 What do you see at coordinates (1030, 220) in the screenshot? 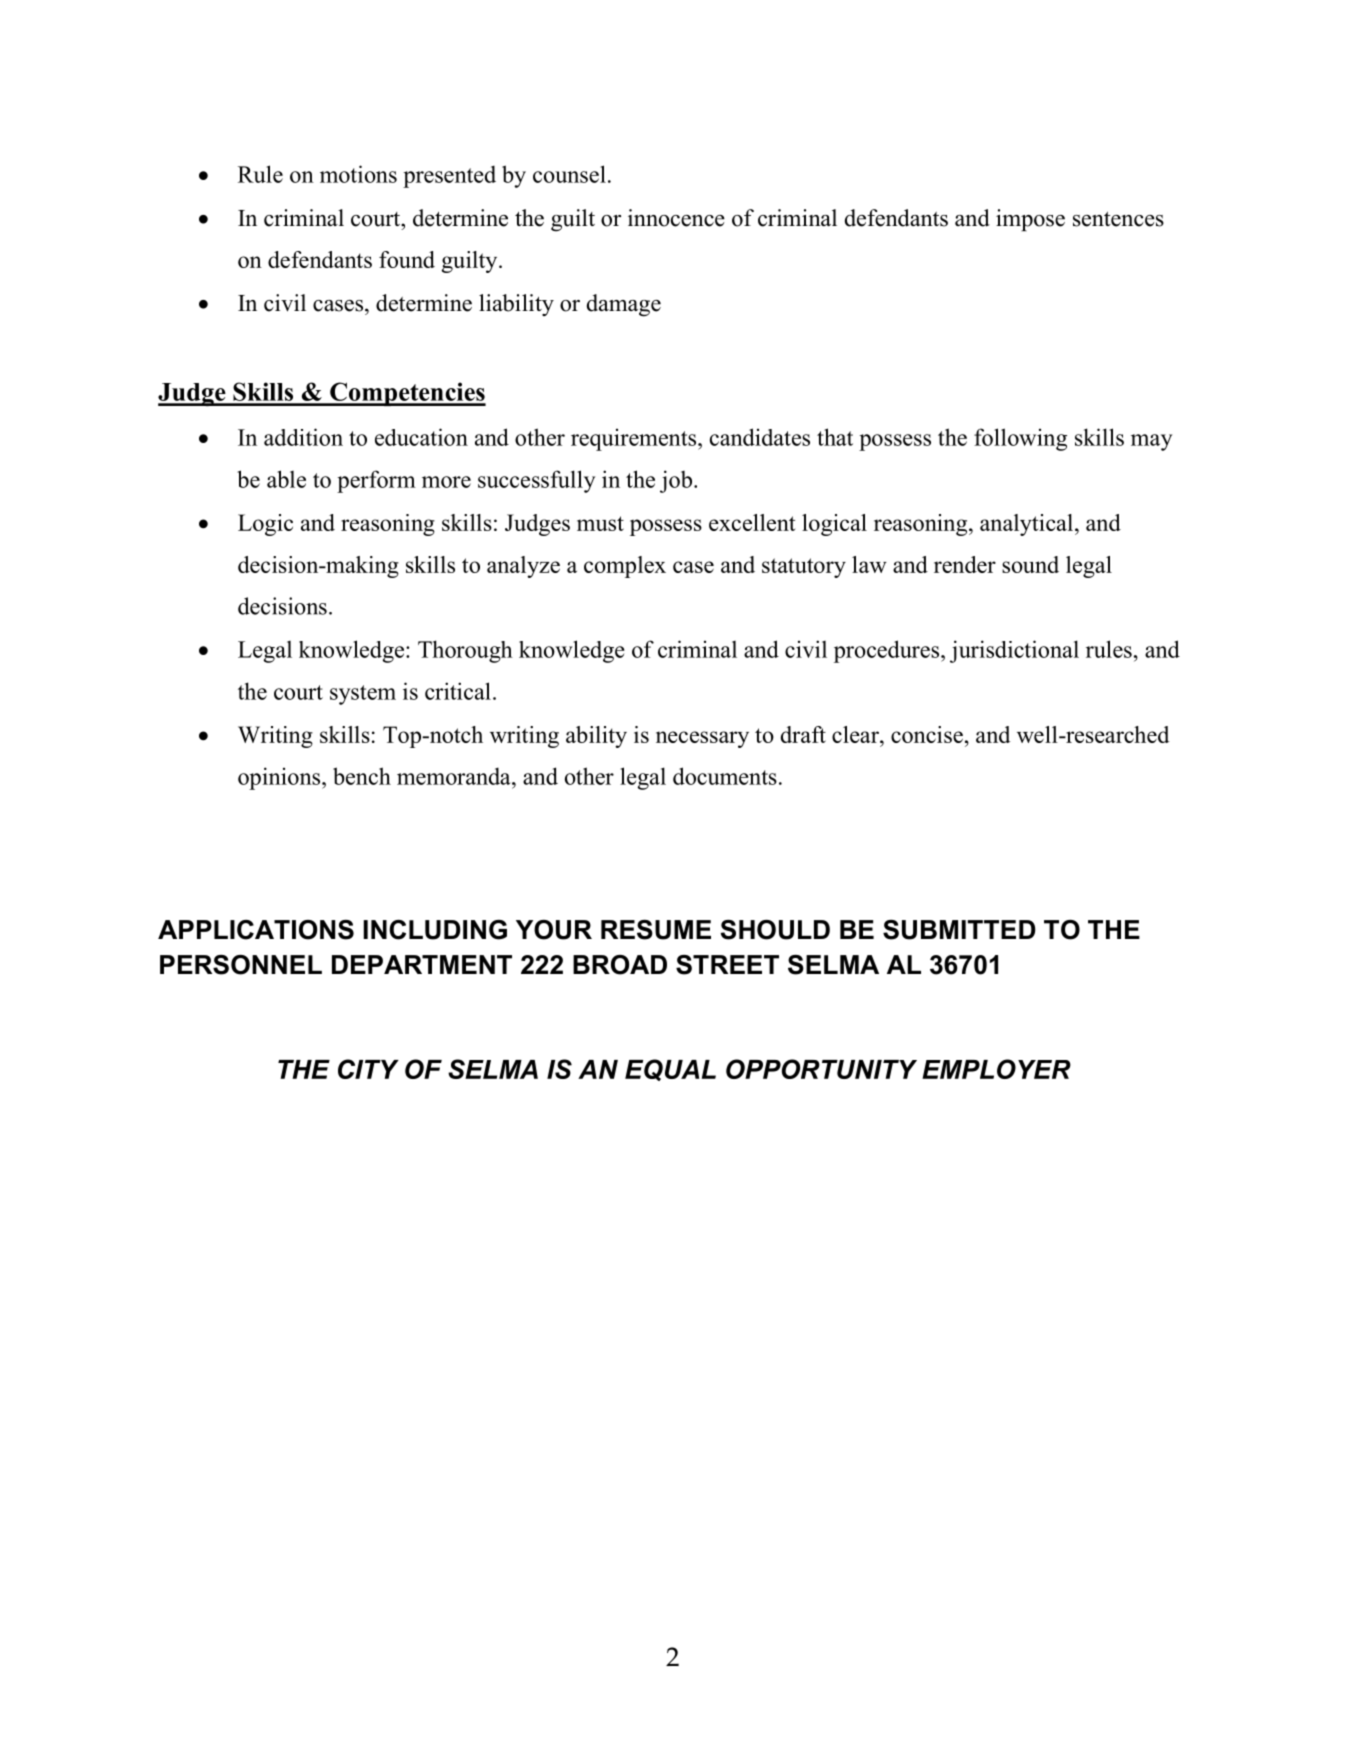
I see `impose` at bounding box center [1030, 220].
